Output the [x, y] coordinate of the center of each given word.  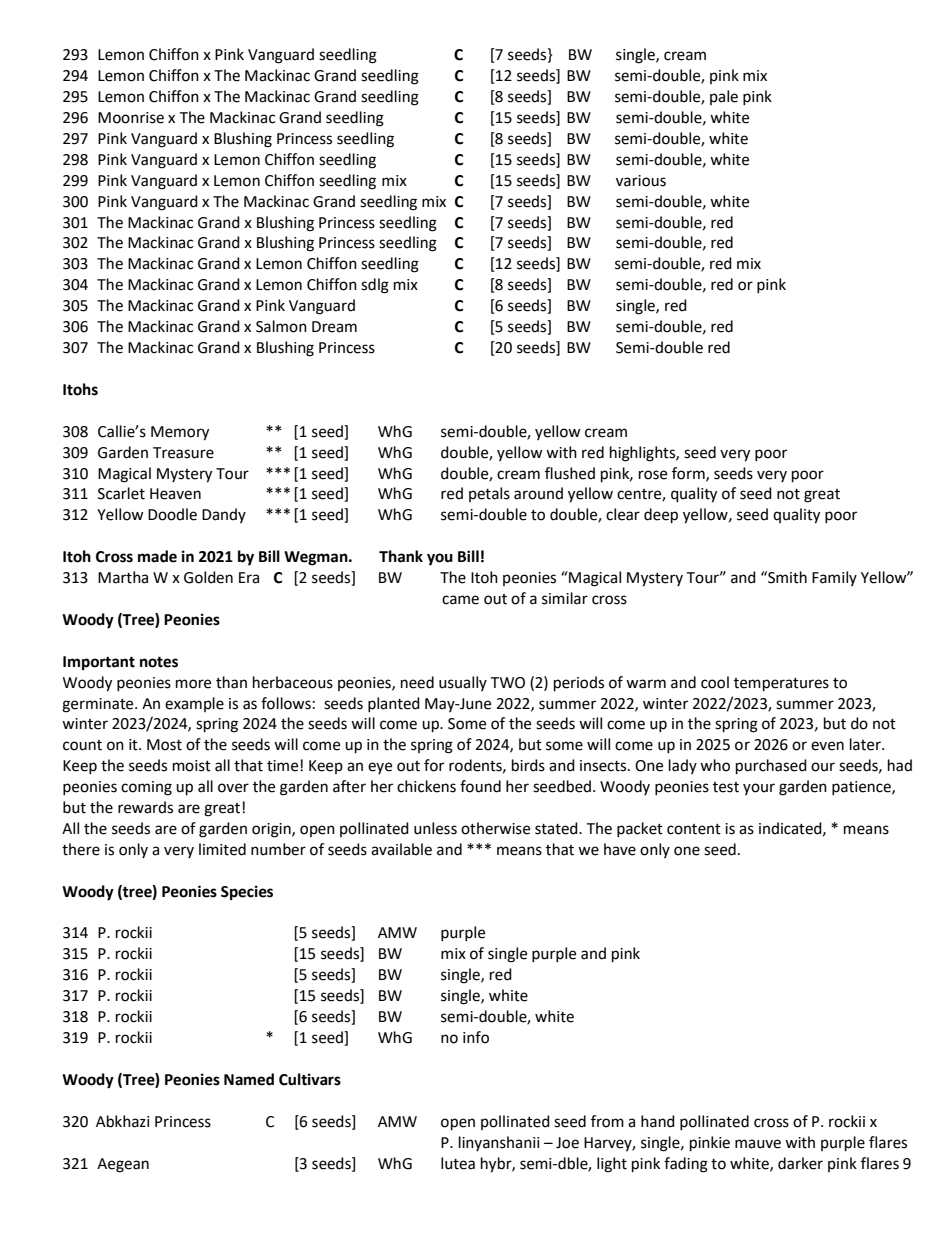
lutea [458, 1163]
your [759, 789]
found [480, 786]
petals [489, 494]
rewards [145, 807]
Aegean [123, 1165]
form [689, 474]
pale [724, 97]
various [641, 181]
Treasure [183, 453]
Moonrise [131, 118]
